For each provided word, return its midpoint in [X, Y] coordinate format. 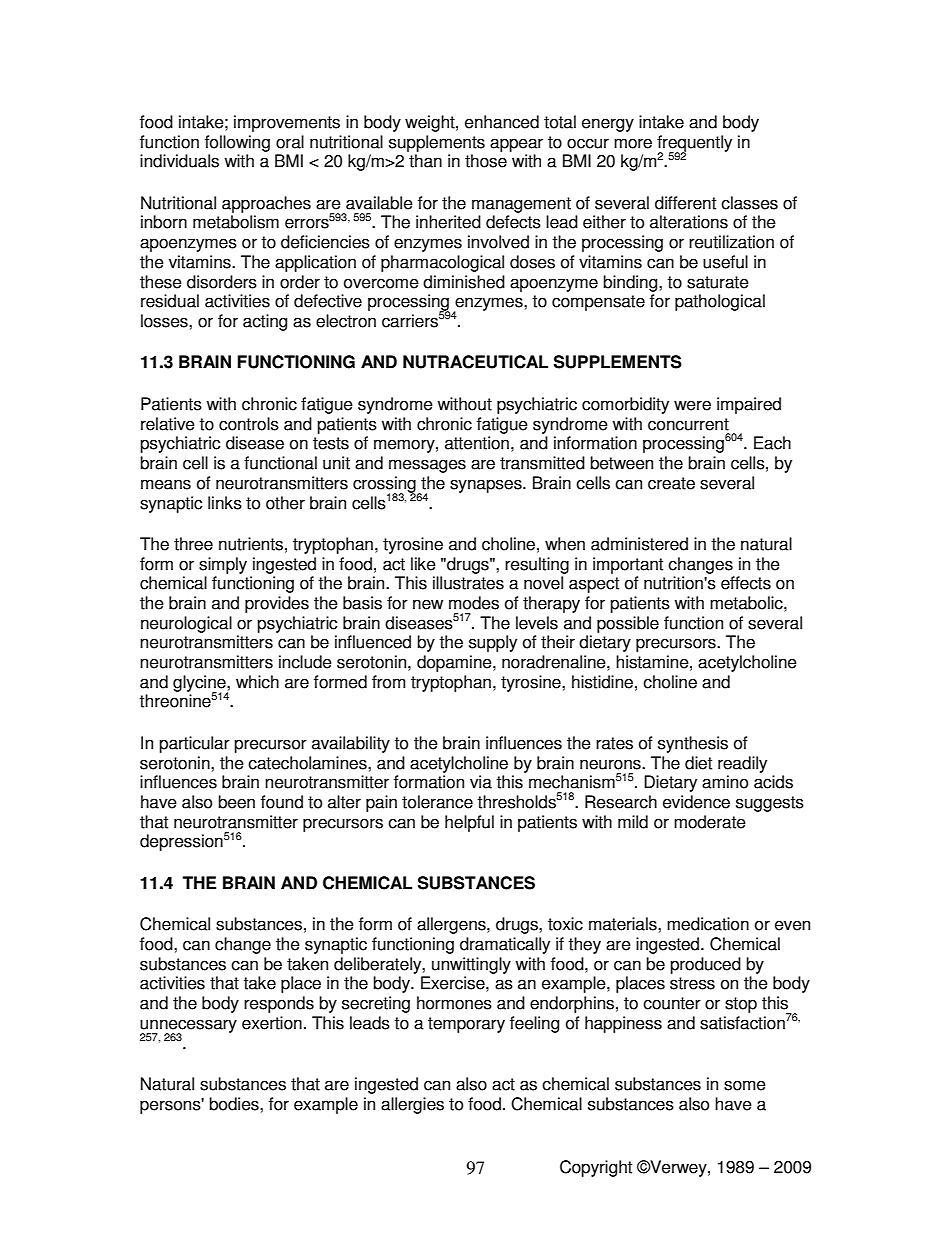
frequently [694, 144]
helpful [469, 823]
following [237, 143]
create [671, 483]
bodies [235, 1104]
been [236, 802]
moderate [710, 822]
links [225, 503]
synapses [487, 486]
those [486, 161]
